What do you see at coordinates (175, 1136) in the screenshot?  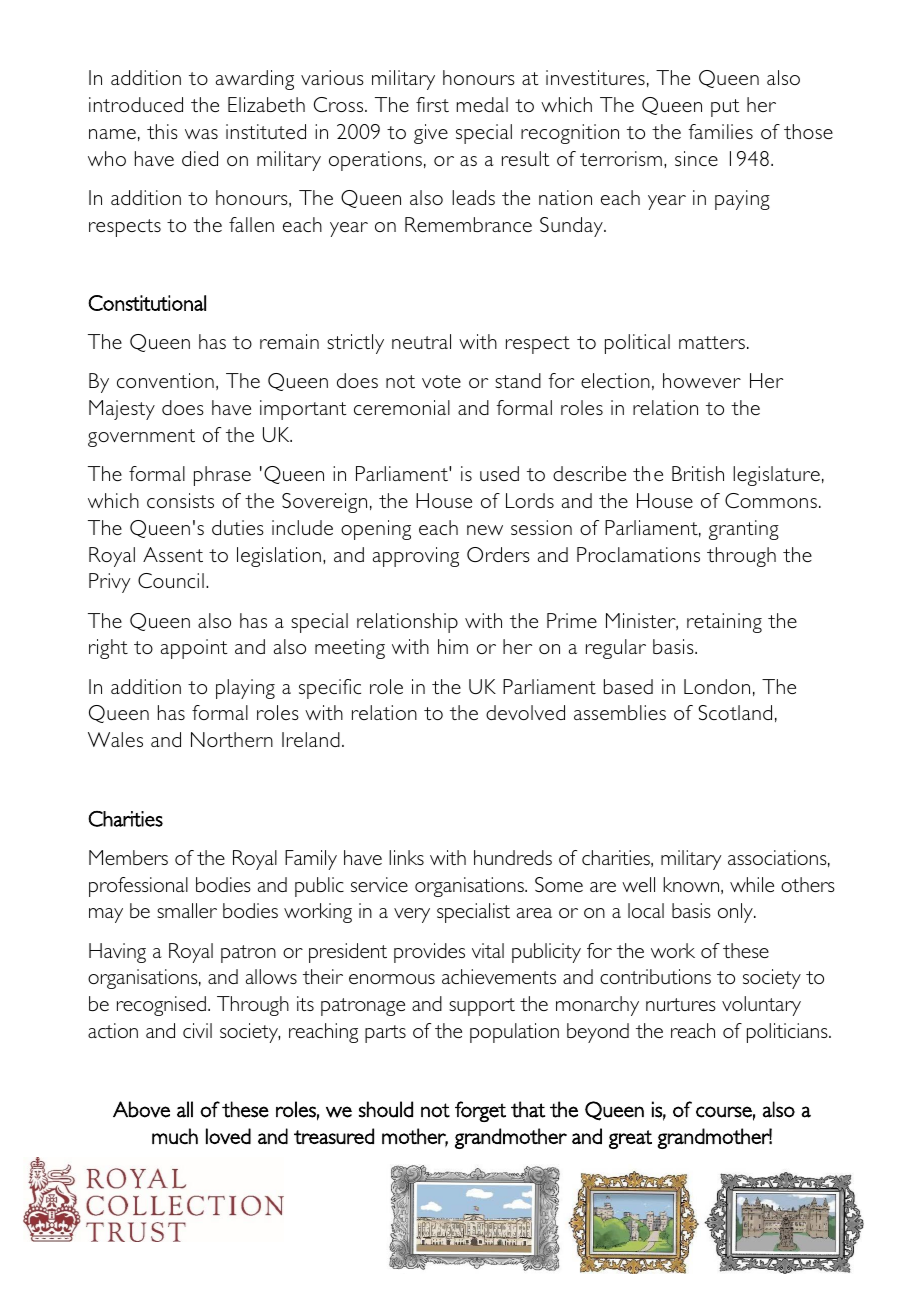 I see `much` at bounding box center [175, 1136].
